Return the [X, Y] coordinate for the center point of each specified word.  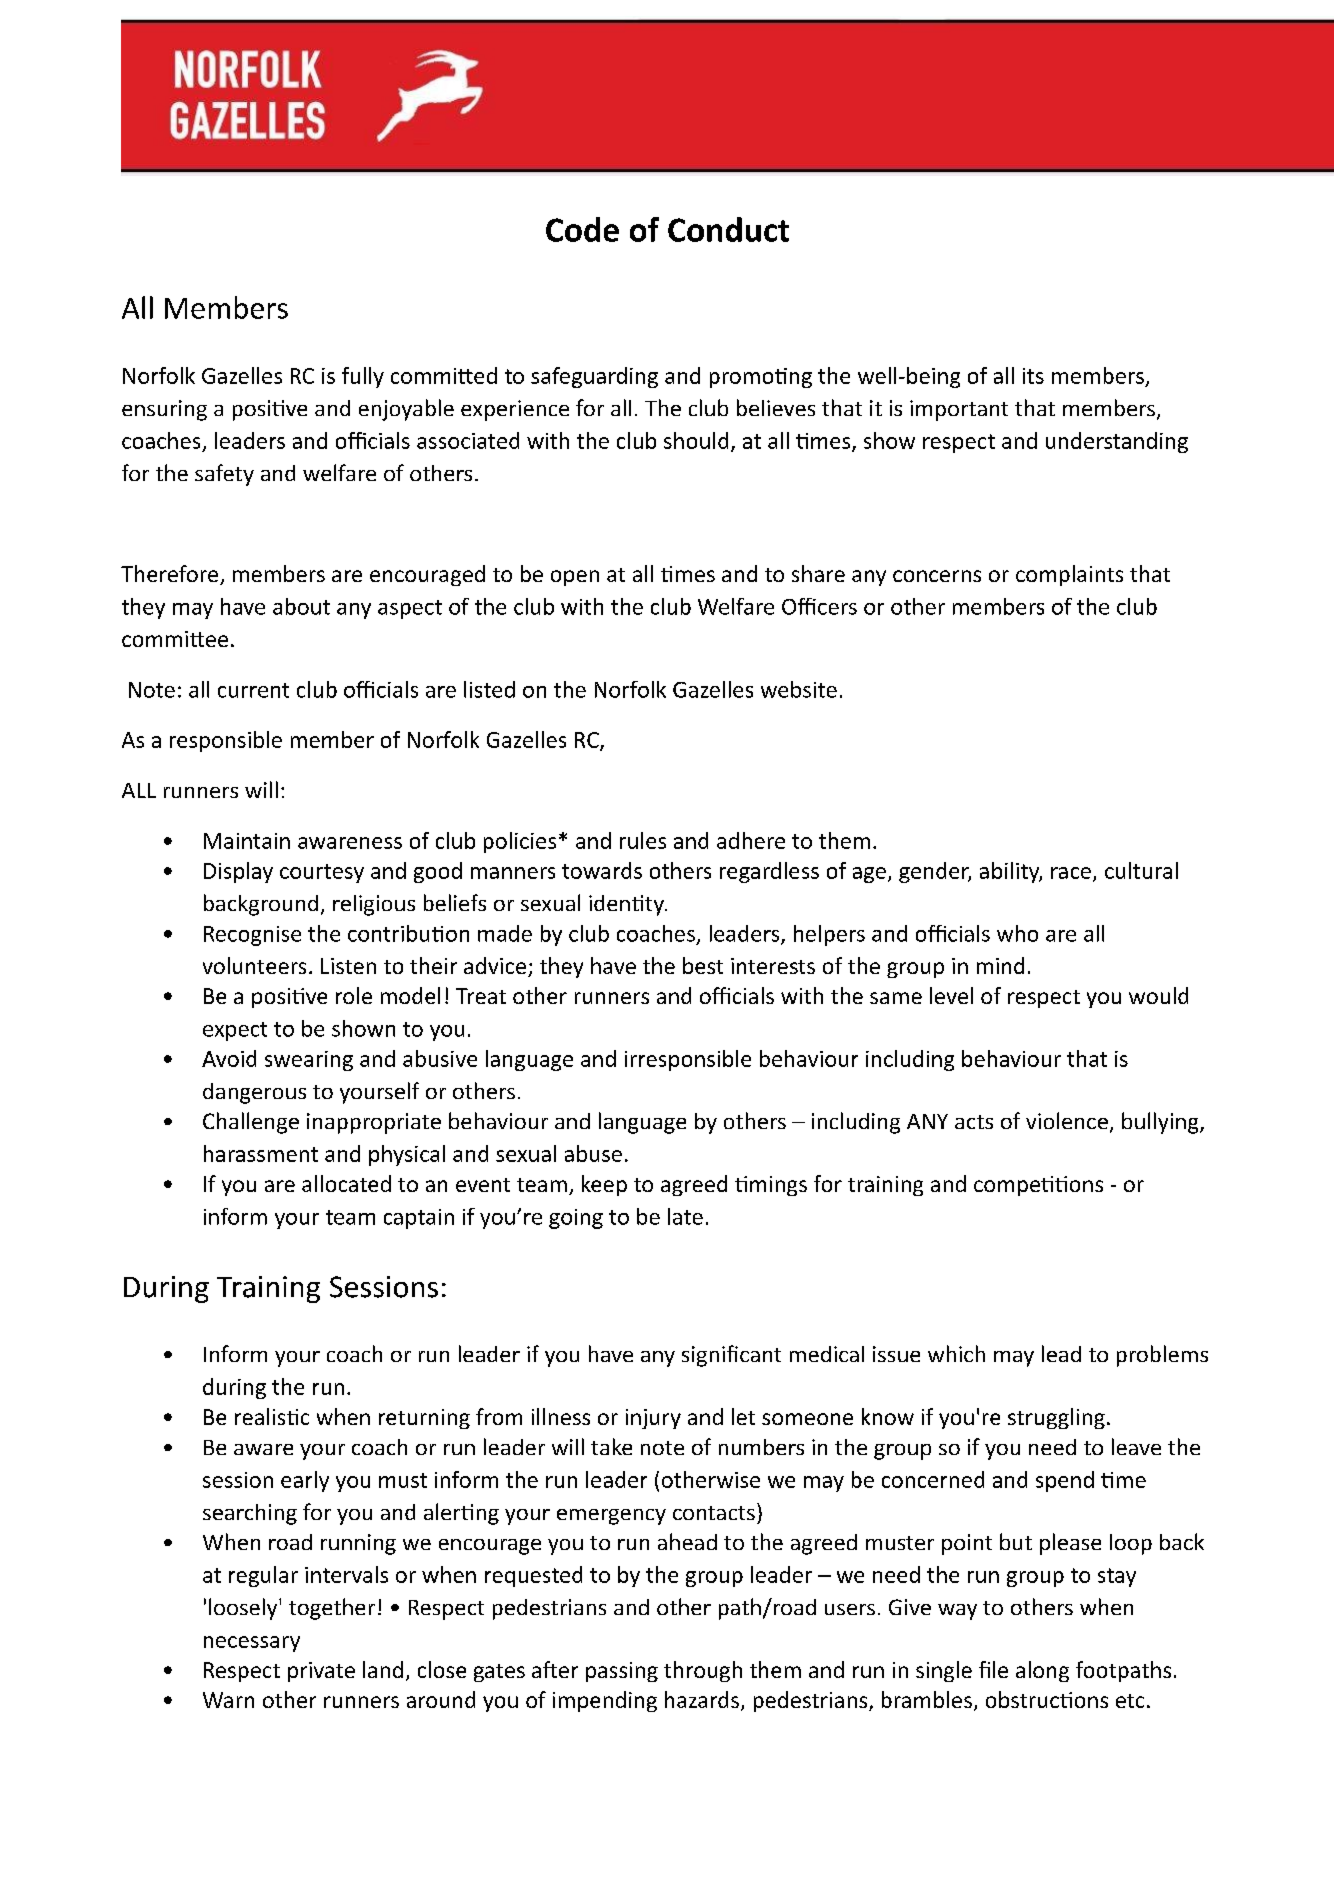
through [703, 1671]
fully [363, 377]
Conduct [728, 229]
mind [1000, 965]
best [703, 965]
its [1033, 376]
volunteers [254, 965]
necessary [252, 1644]
